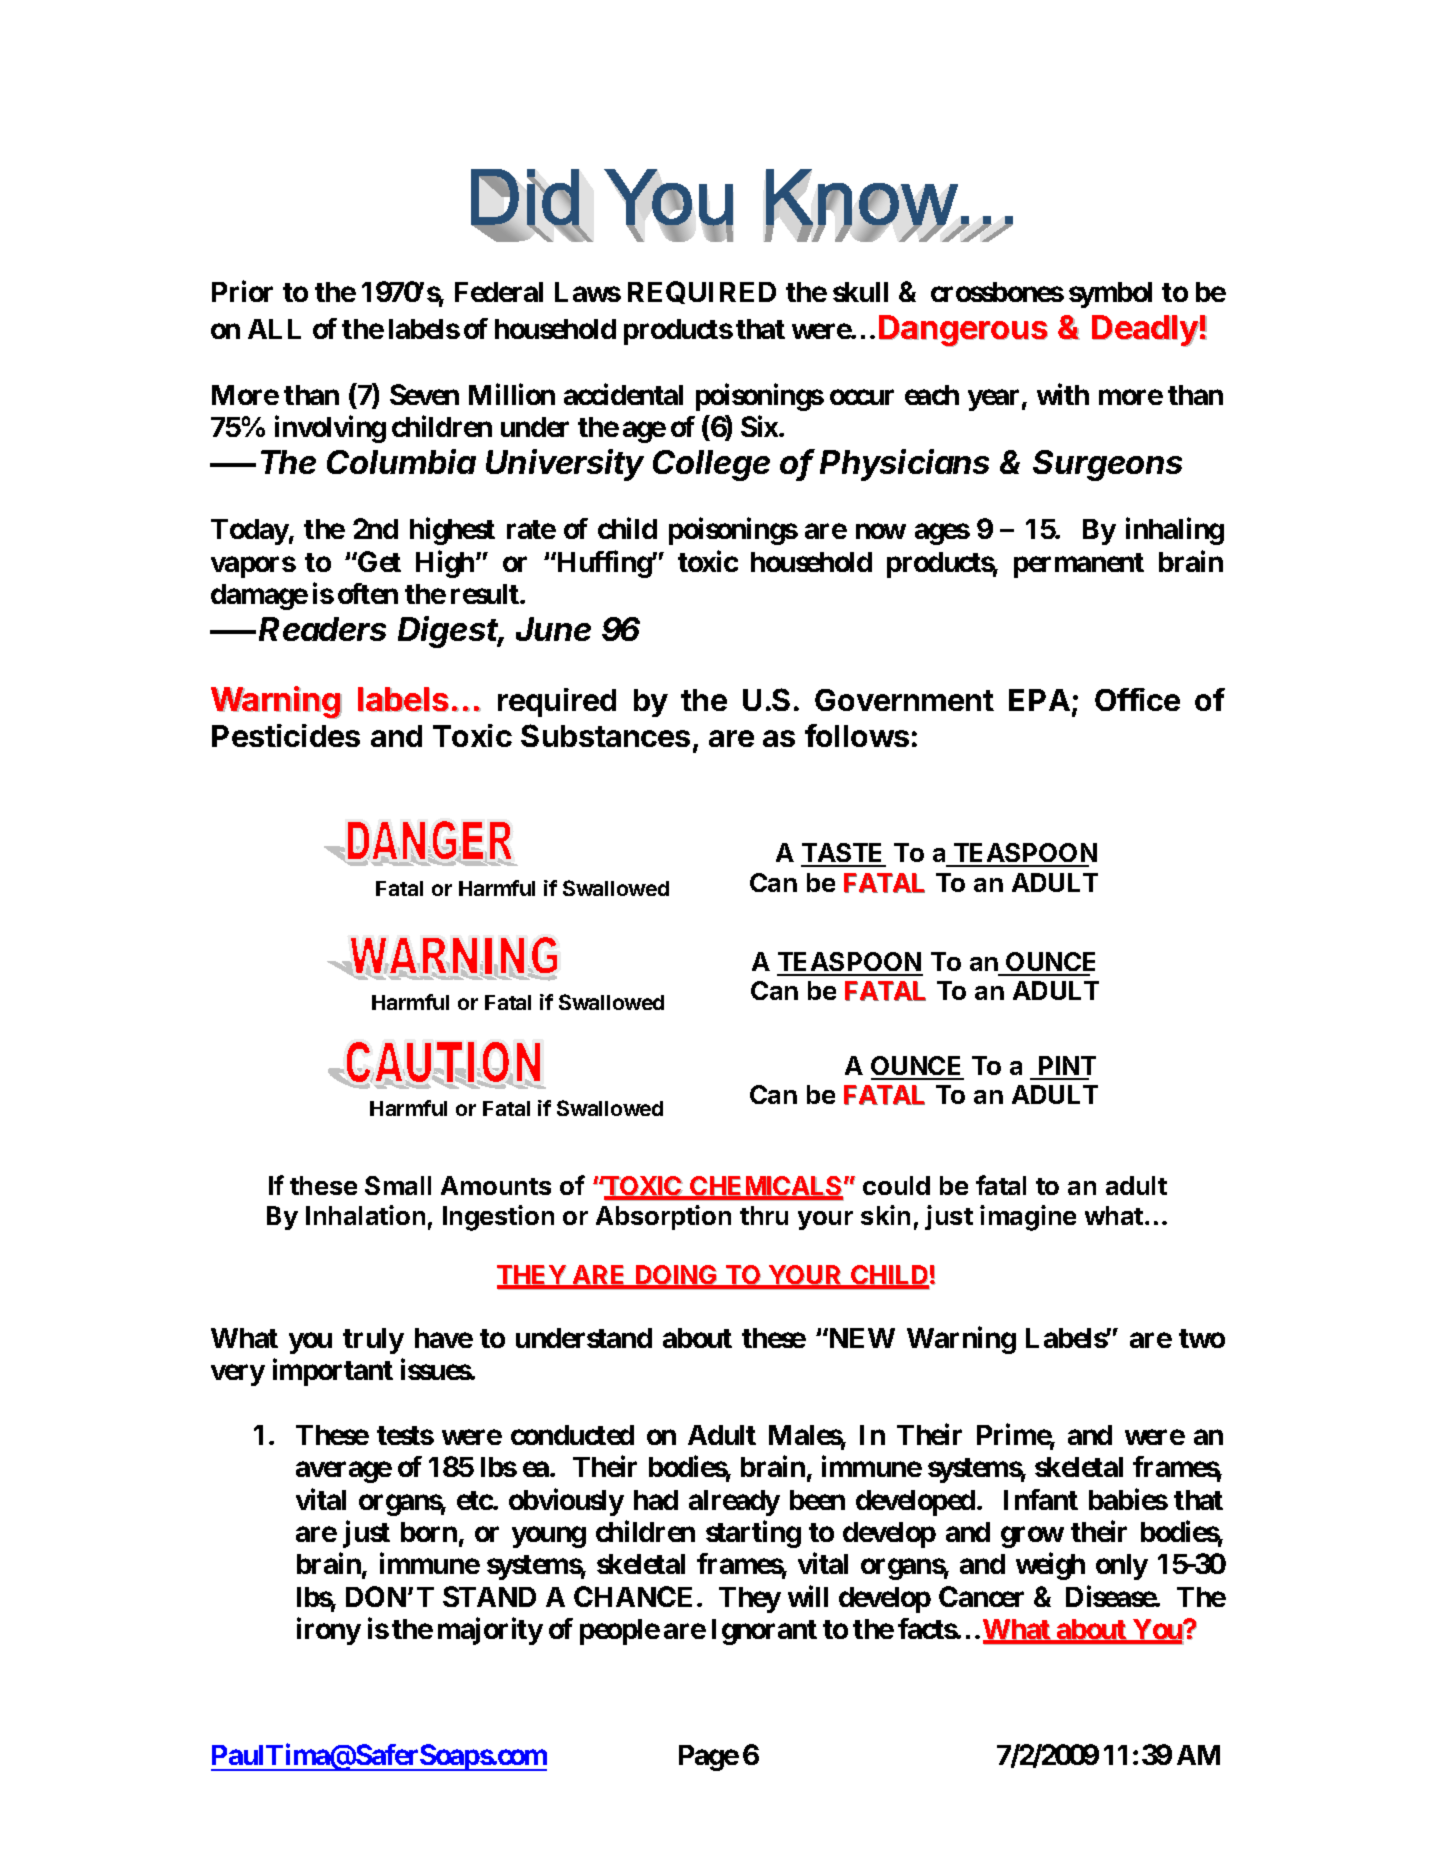 This screenshot has width=1434, height=1856. Describe the element at coordinates (843, 854) in the screenshot. I see `TASTE` at that location.
